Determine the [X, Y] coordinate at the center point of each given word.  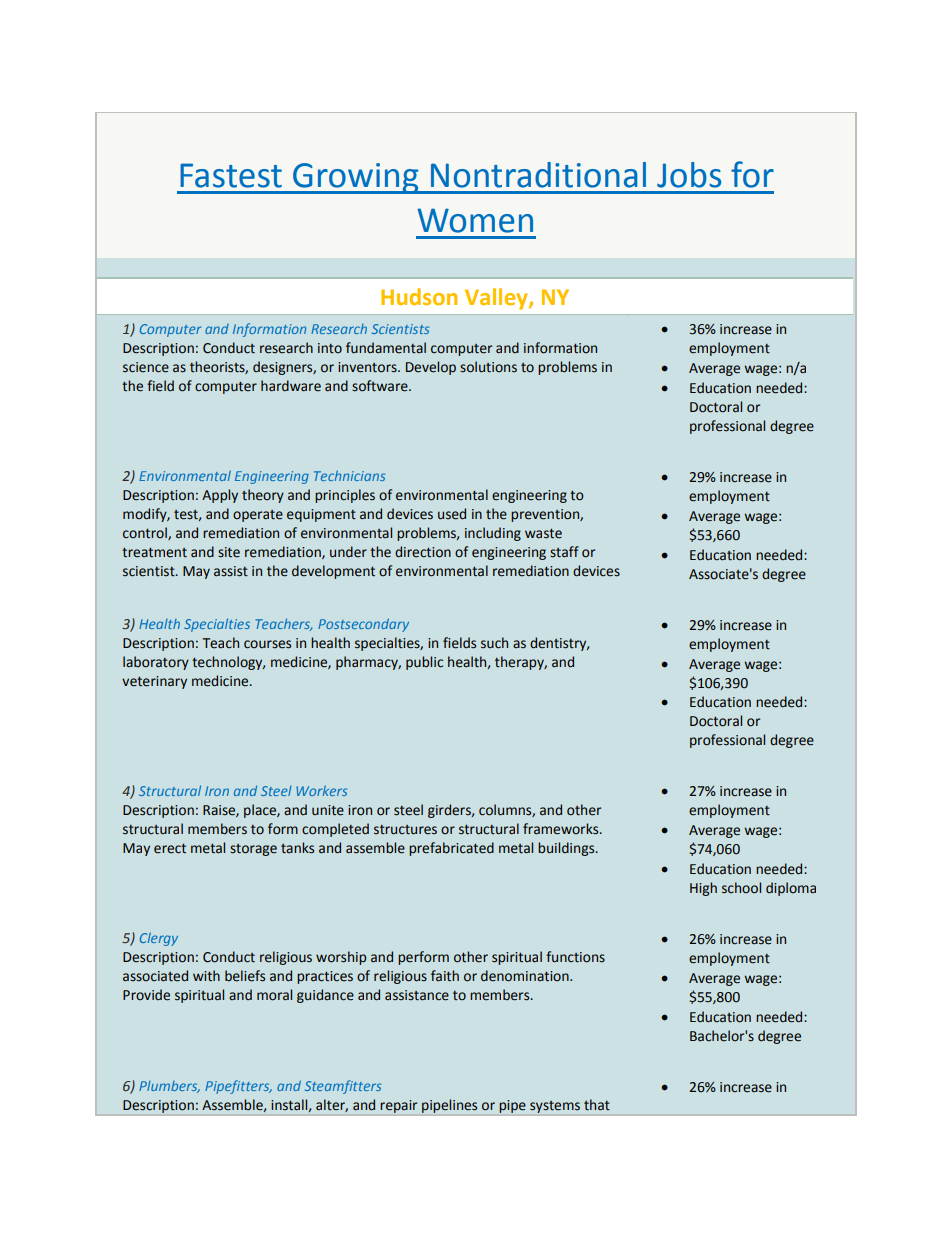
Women [475, 220]
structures [405, 830]
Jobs [689, 175]
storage [253, 850]
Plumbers [169, 1087]
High [703, 889]
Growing [356, 178]
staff [564, 552]
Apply [220, 496]
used [452, 514]
